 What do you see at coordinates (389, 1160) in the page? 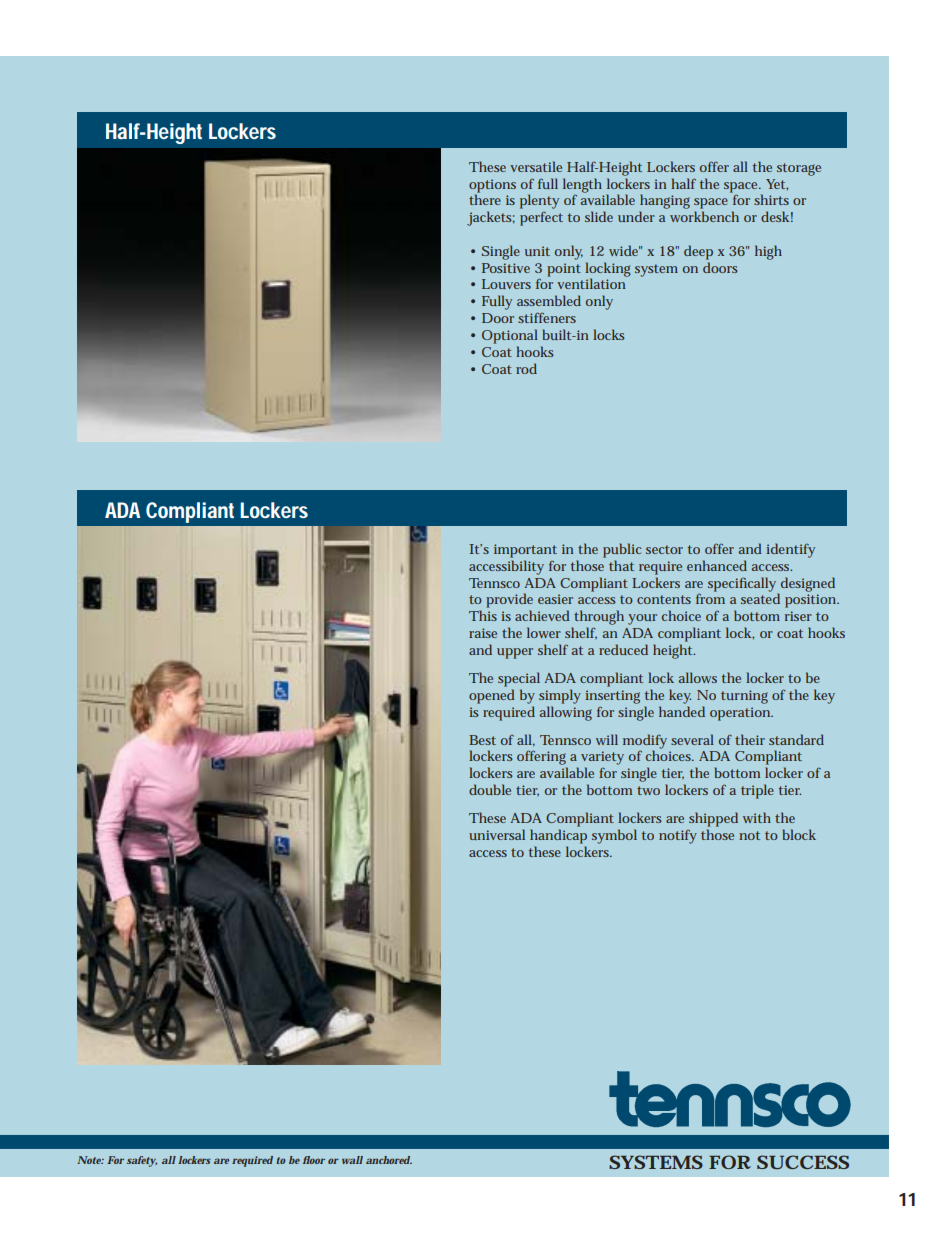
I see `anchored` at bounding box center [389, 1160].
